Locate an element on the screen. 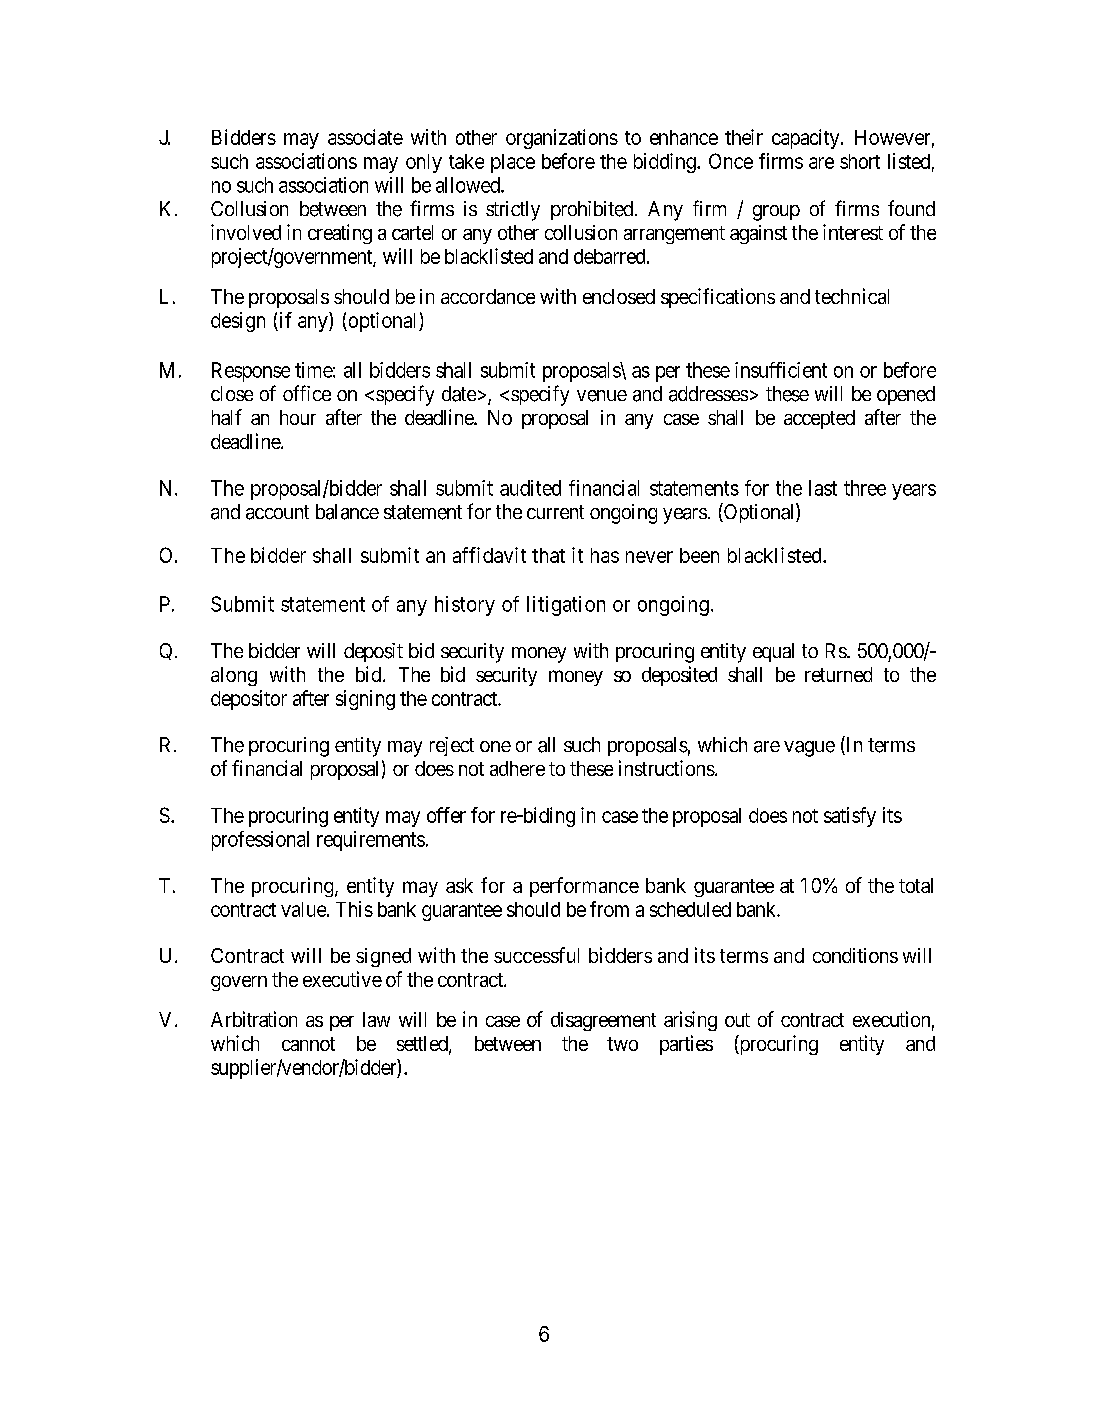 This screenshot has height=1426, width=1102. organizations is located at coordinates (562, 139).
